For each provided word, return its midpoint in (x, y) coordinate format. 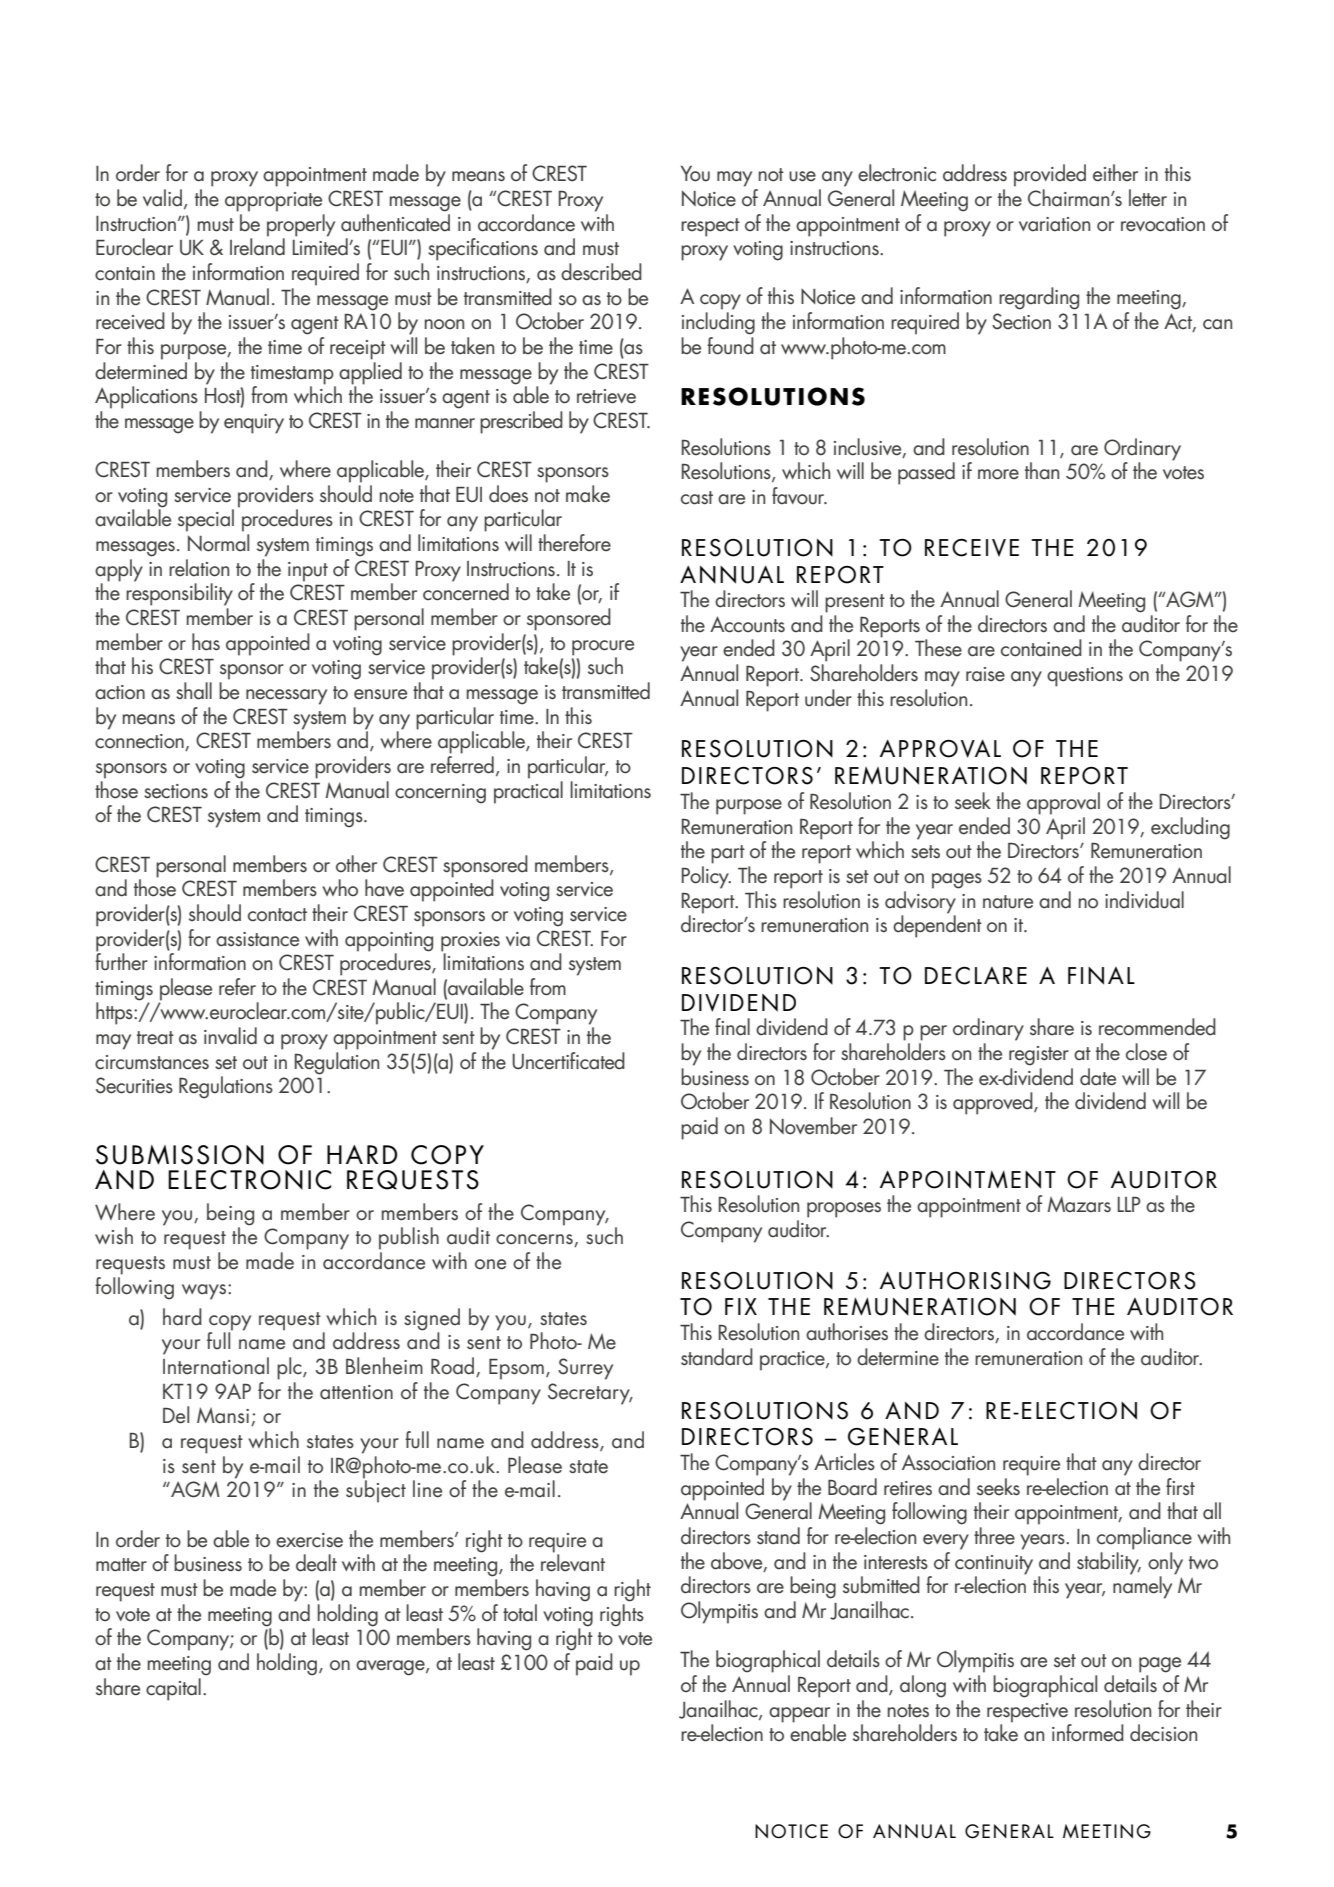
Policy (706, 877)
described (601, 272)
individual (1144, 900)
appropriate (273, 202)
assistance (257, 939)
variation (1054, 224)
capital (173, 1689)
